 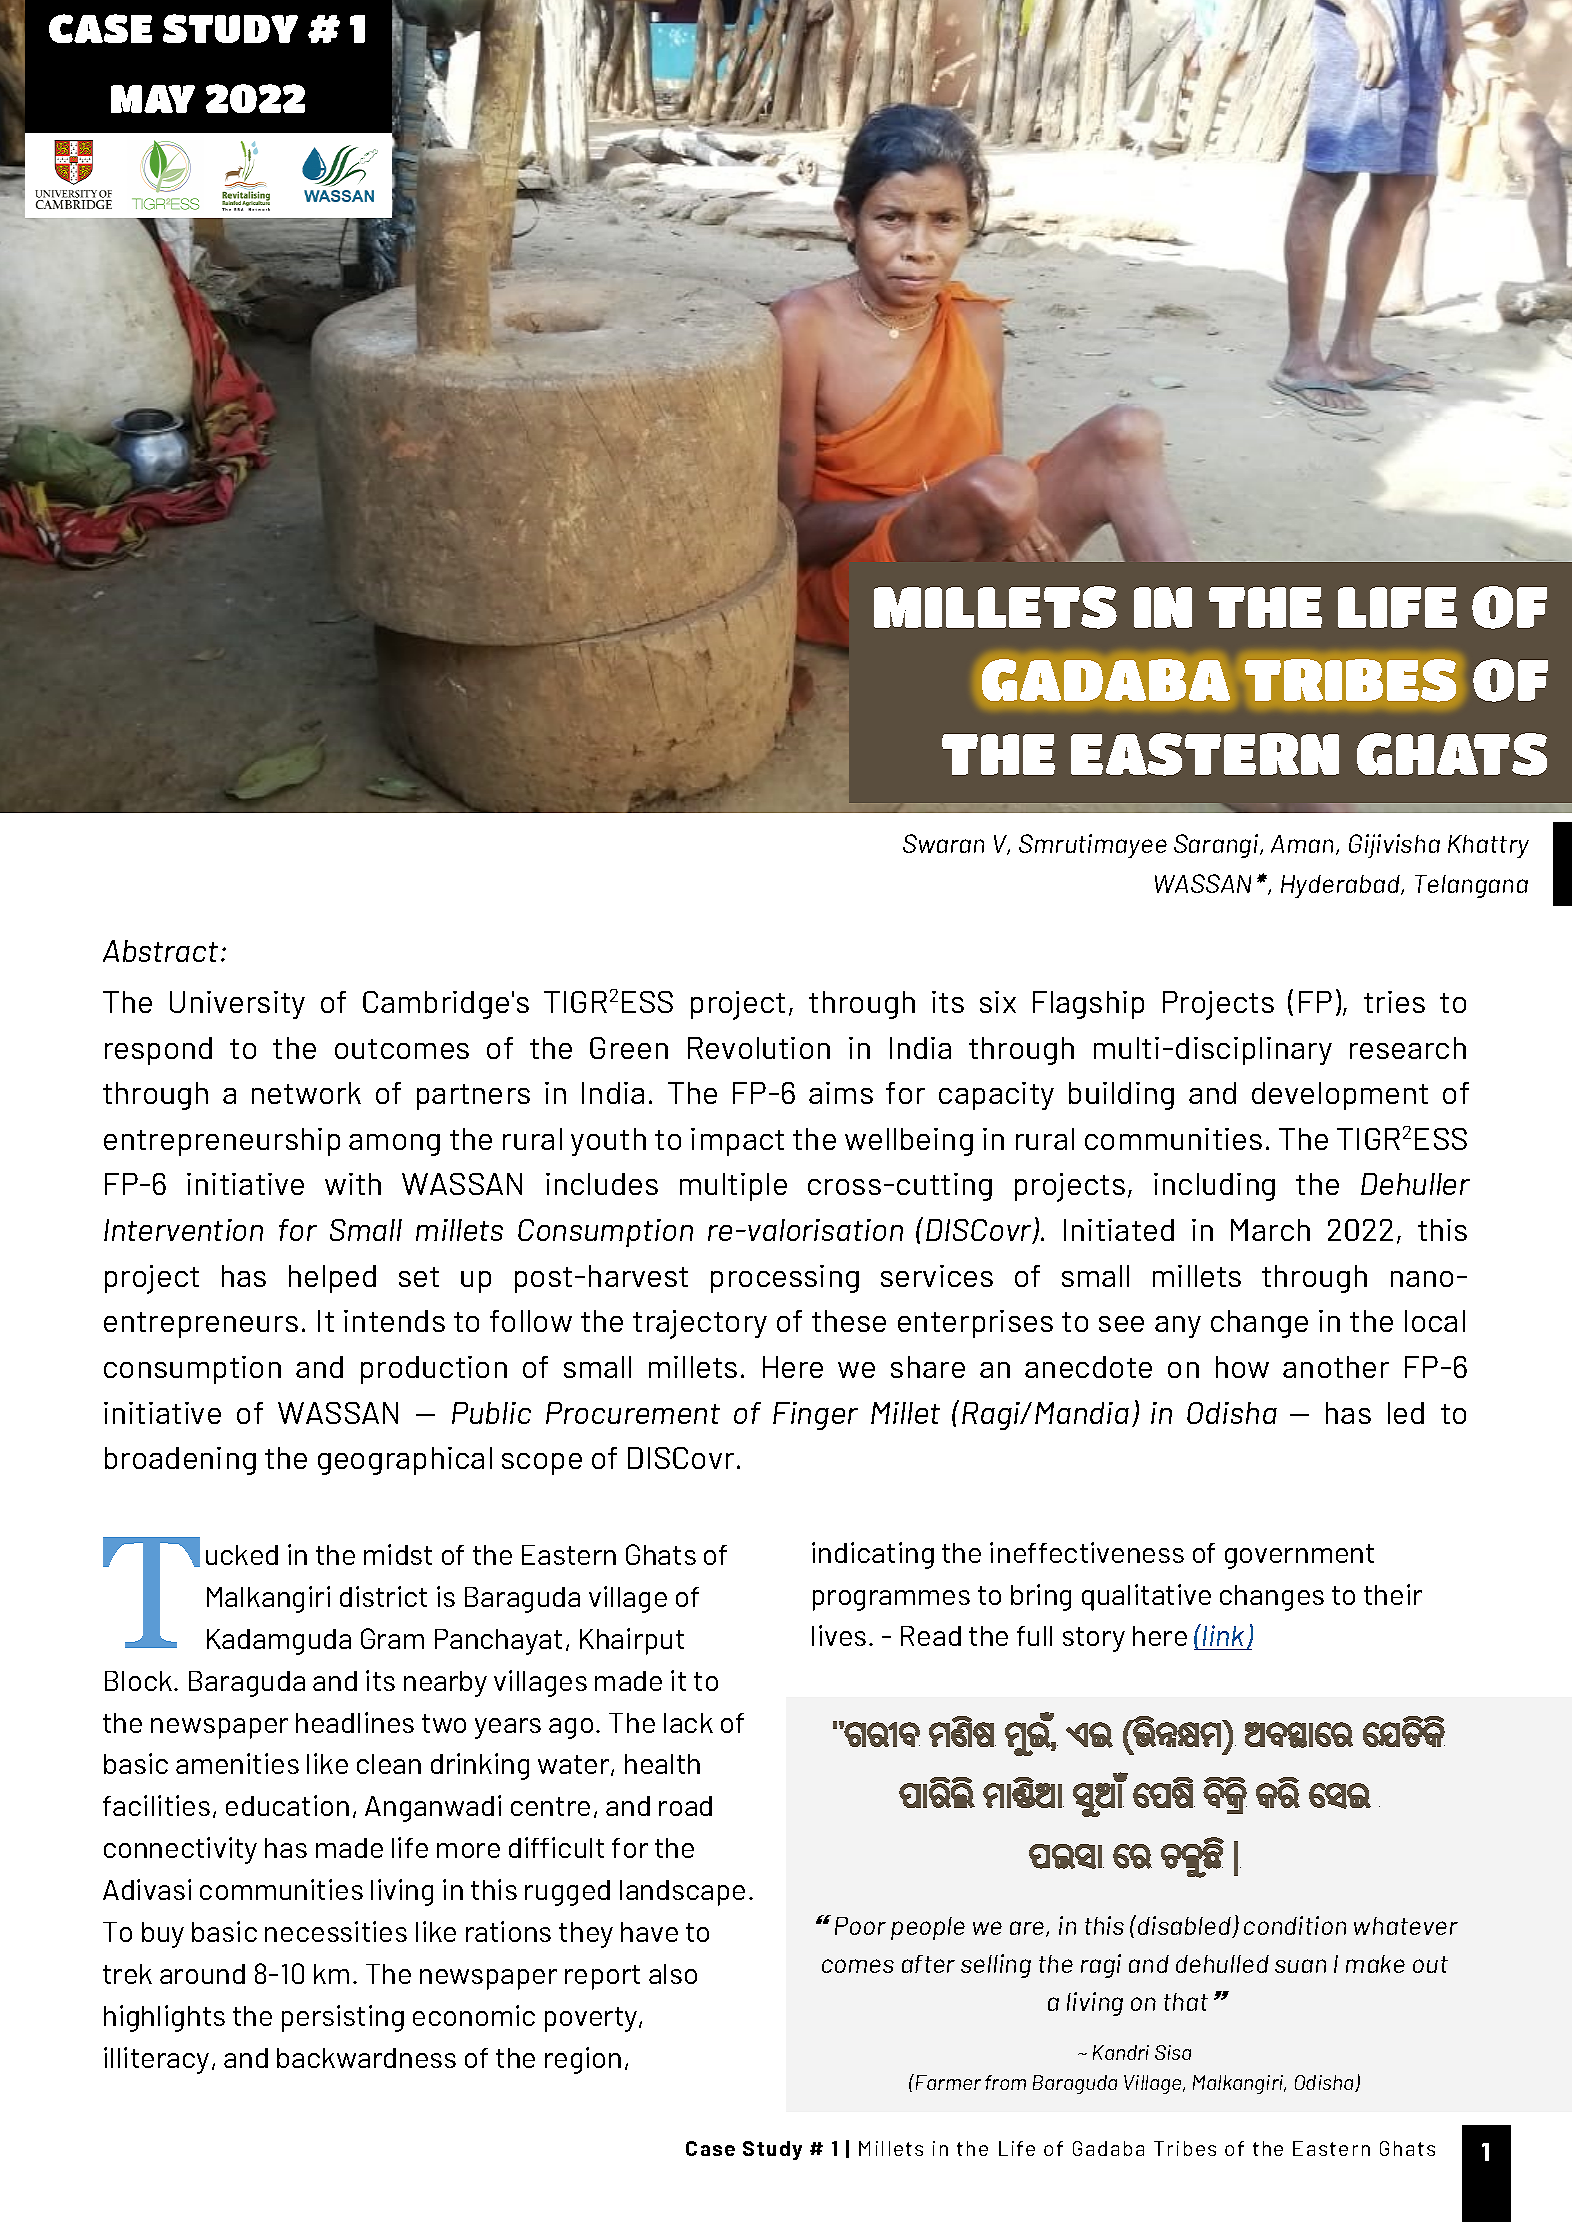 I want to click on condition, so click(x=1295, y=1925).
